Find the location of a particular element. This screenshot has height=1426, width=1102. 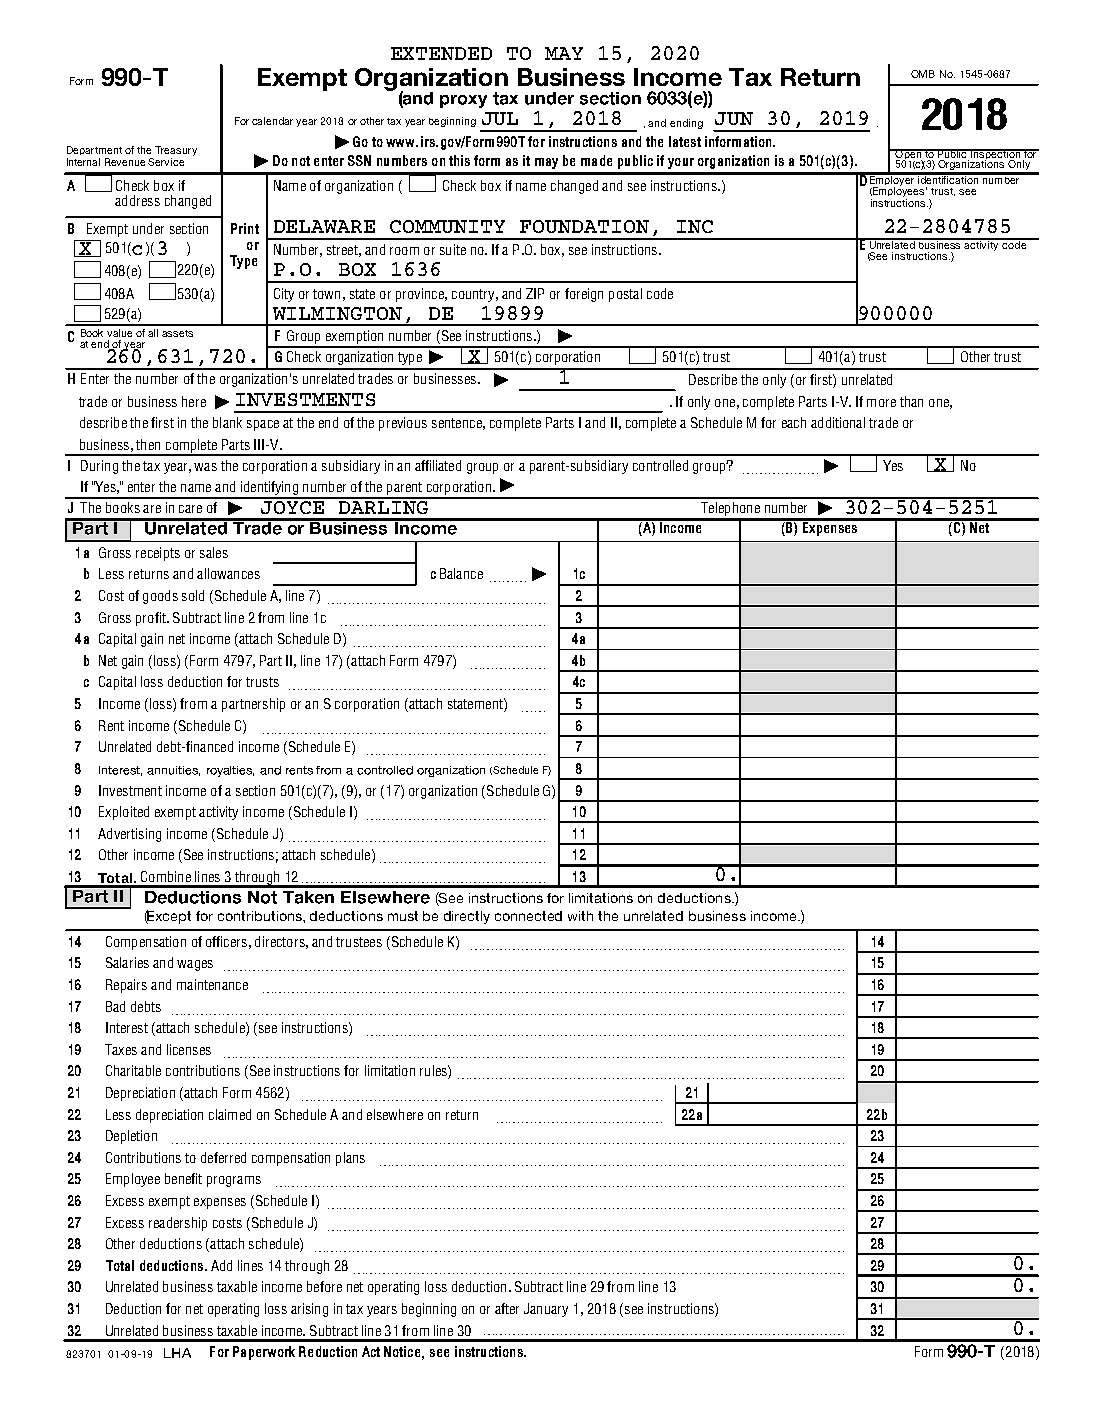

Inspection is located at coordinates (995, 155).
